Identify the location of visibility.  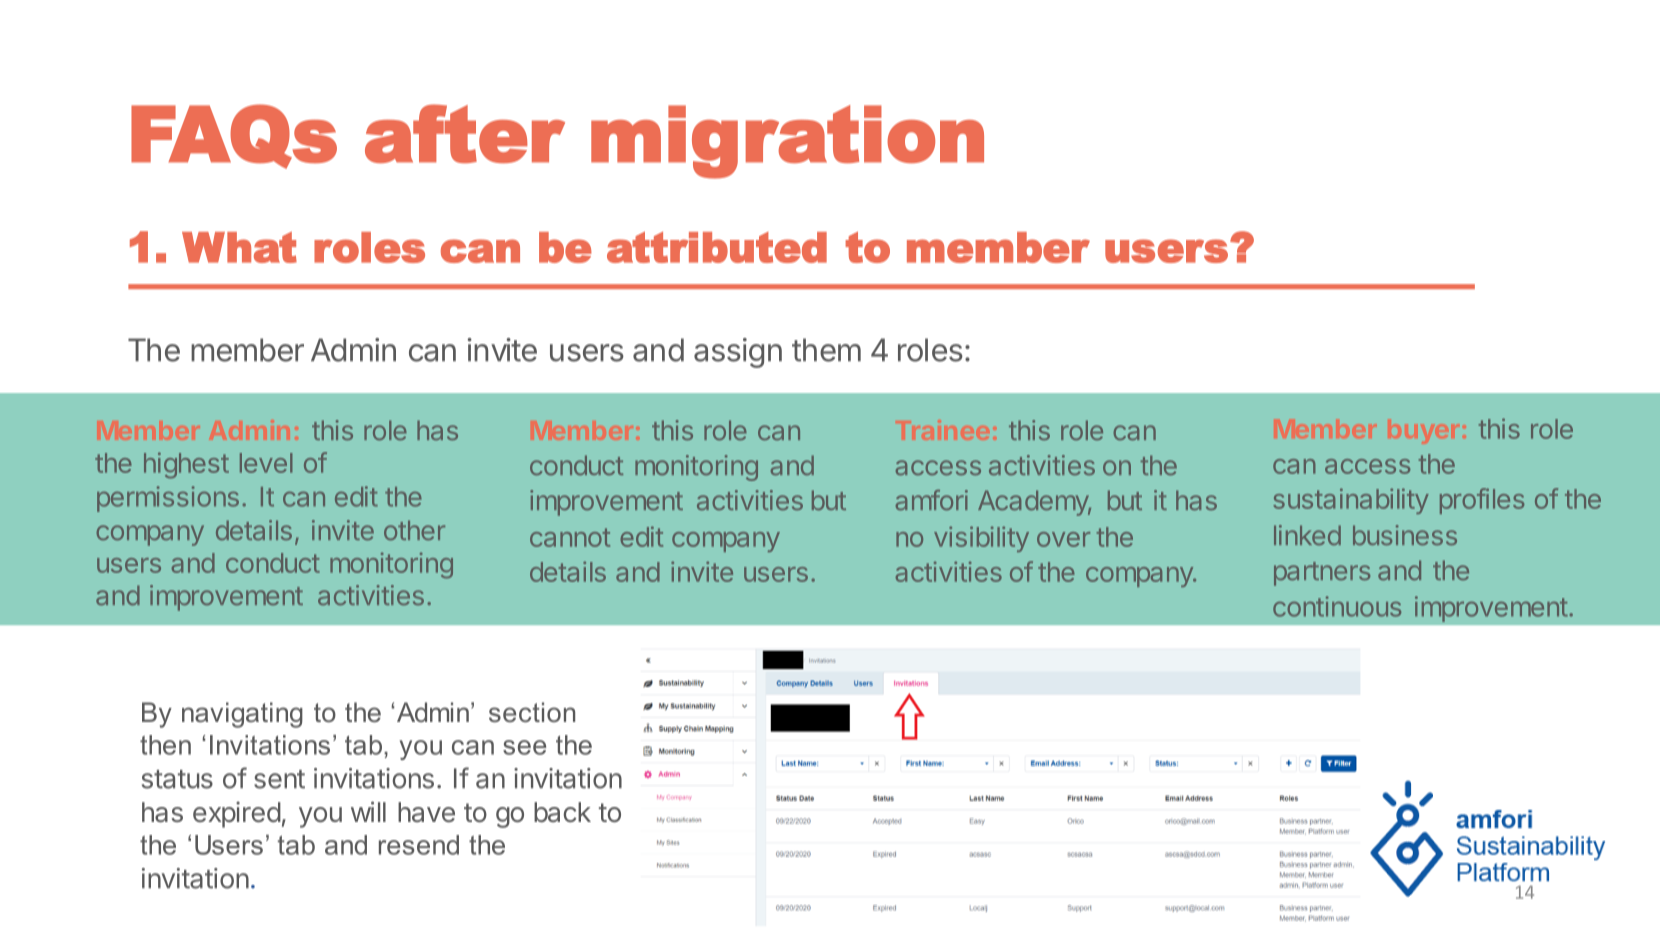
(981, 539).
